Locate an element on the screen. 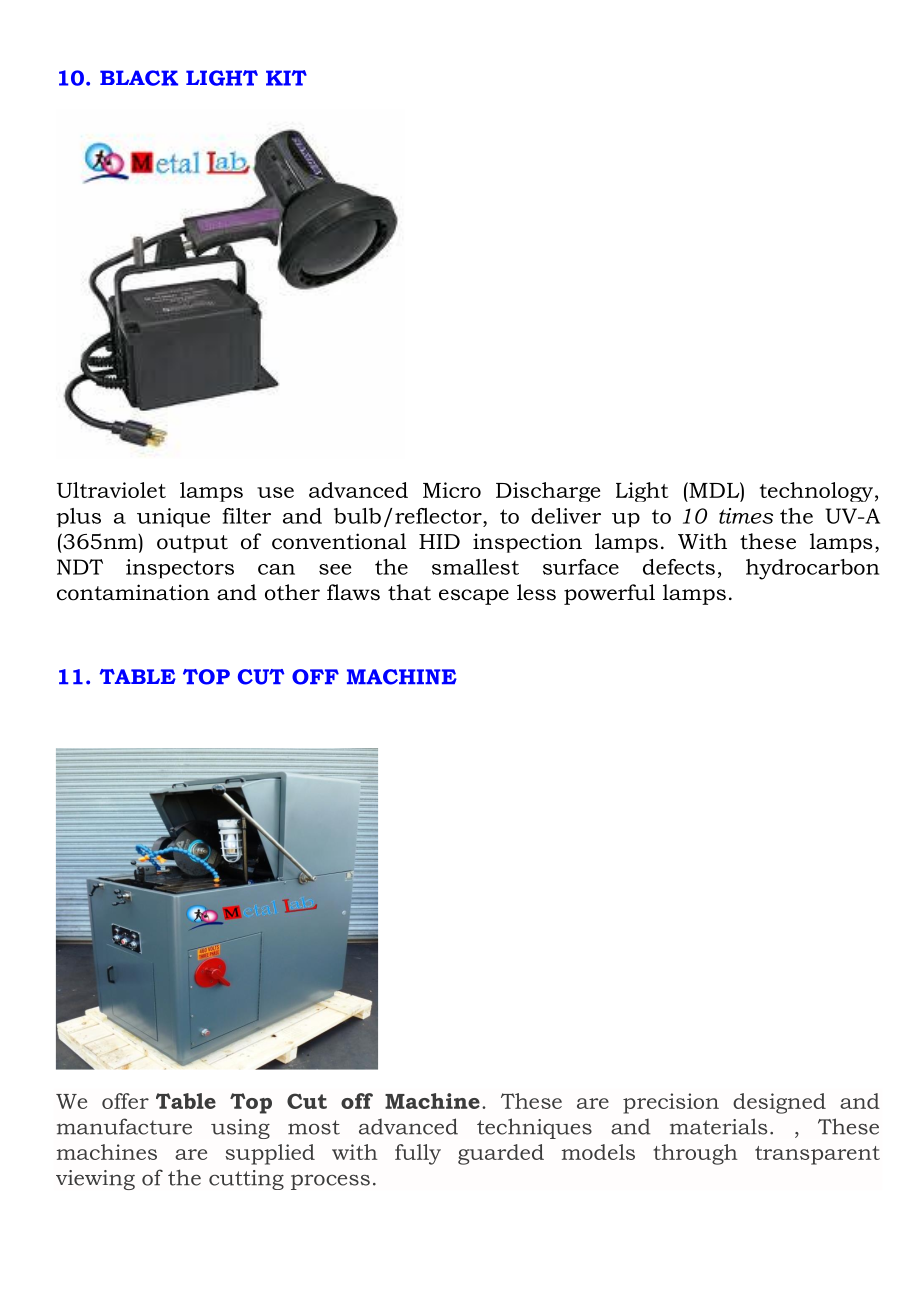 The image size is (924, 1308). BLACK is located at coordinates (139, 78).
